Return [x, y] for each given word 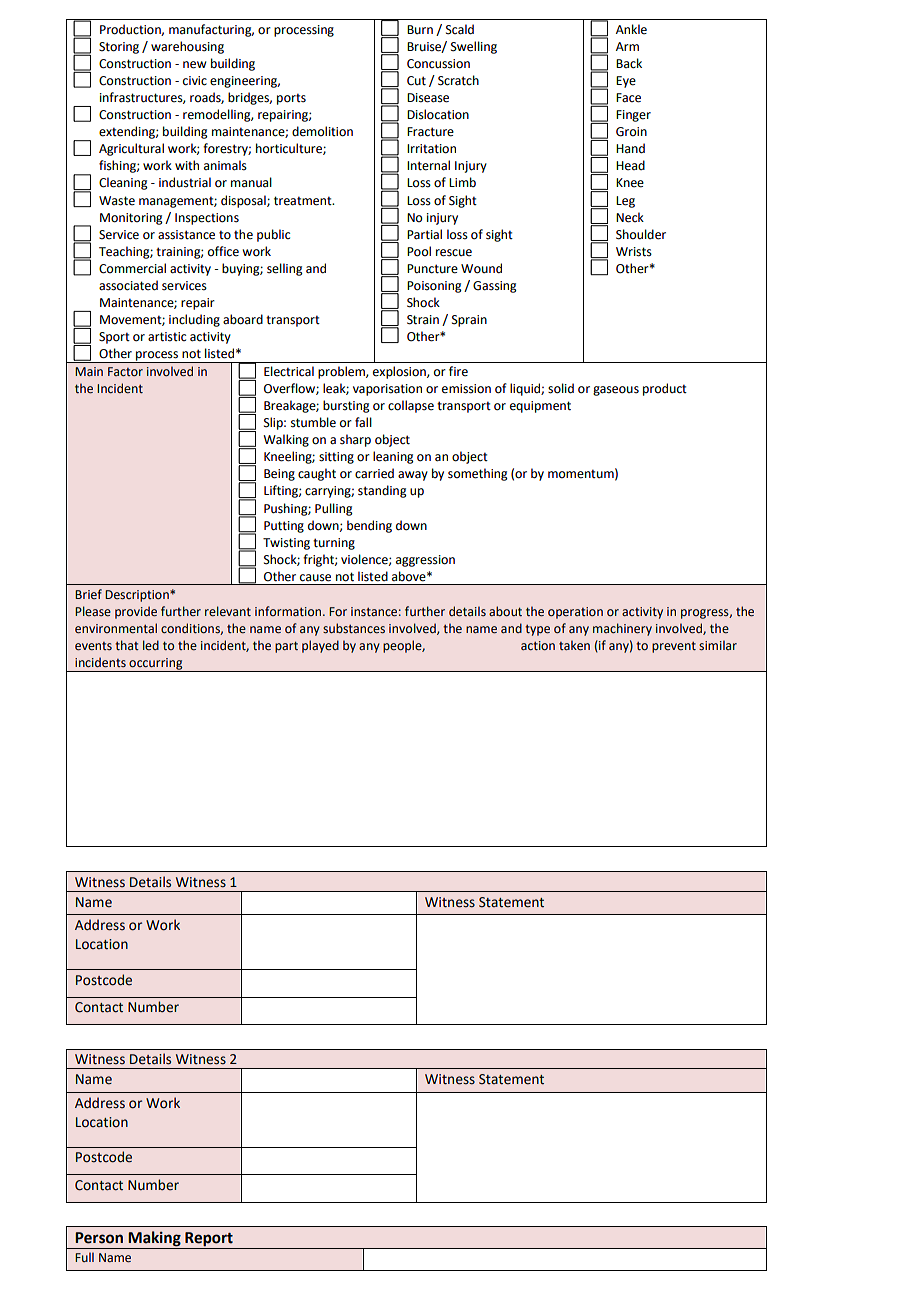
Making [154, 1240]
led [151, 645]
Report [209, 1240]
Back [629, 63]
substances [354, 628]
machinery [622, 629]
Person [99, 1238]
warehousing [187, 47]
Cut [416, 81]
